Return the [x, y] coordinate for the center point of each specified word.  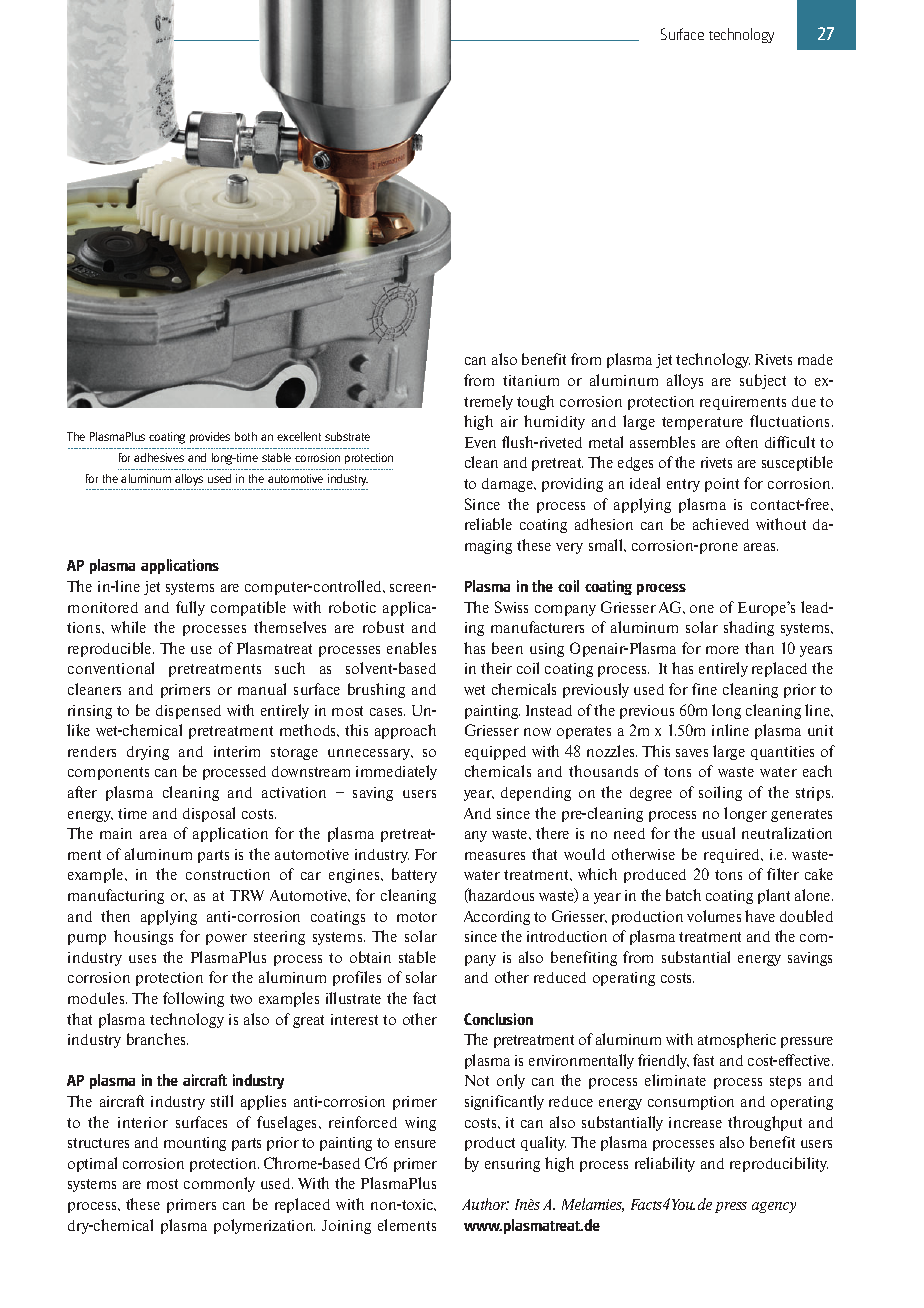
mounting [195, 1144]
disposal [209, 814]
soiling [720, 793]
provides [210, 437]
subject [763, 381]
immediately [396, 772]
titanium [531, 380]
